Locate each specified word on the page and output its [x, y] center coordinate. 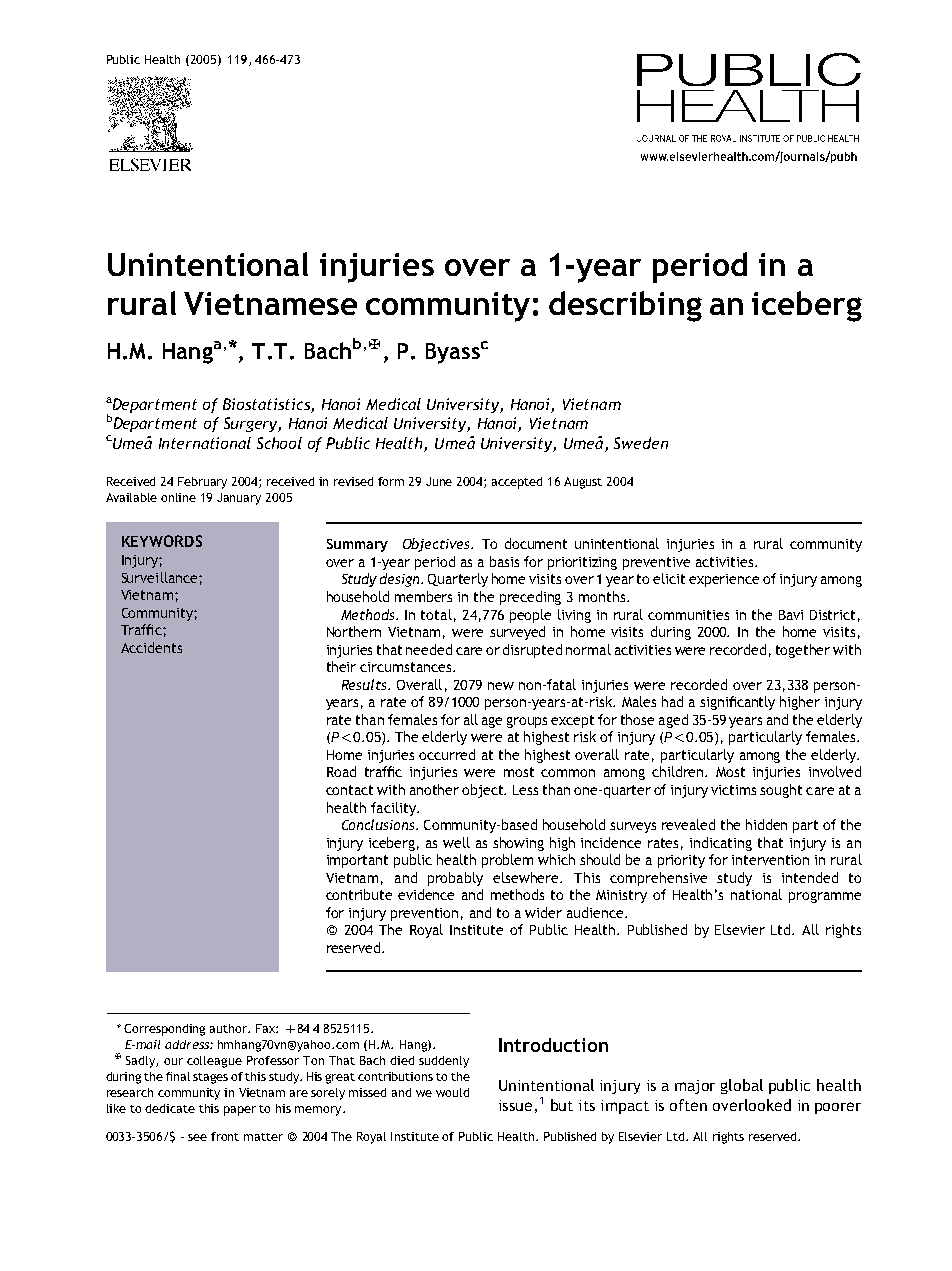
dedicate [170, 1108]
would [452, 1092]
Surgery [252, 424]
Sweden [641, 443]
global [742, 1086]
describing [625, 306]
